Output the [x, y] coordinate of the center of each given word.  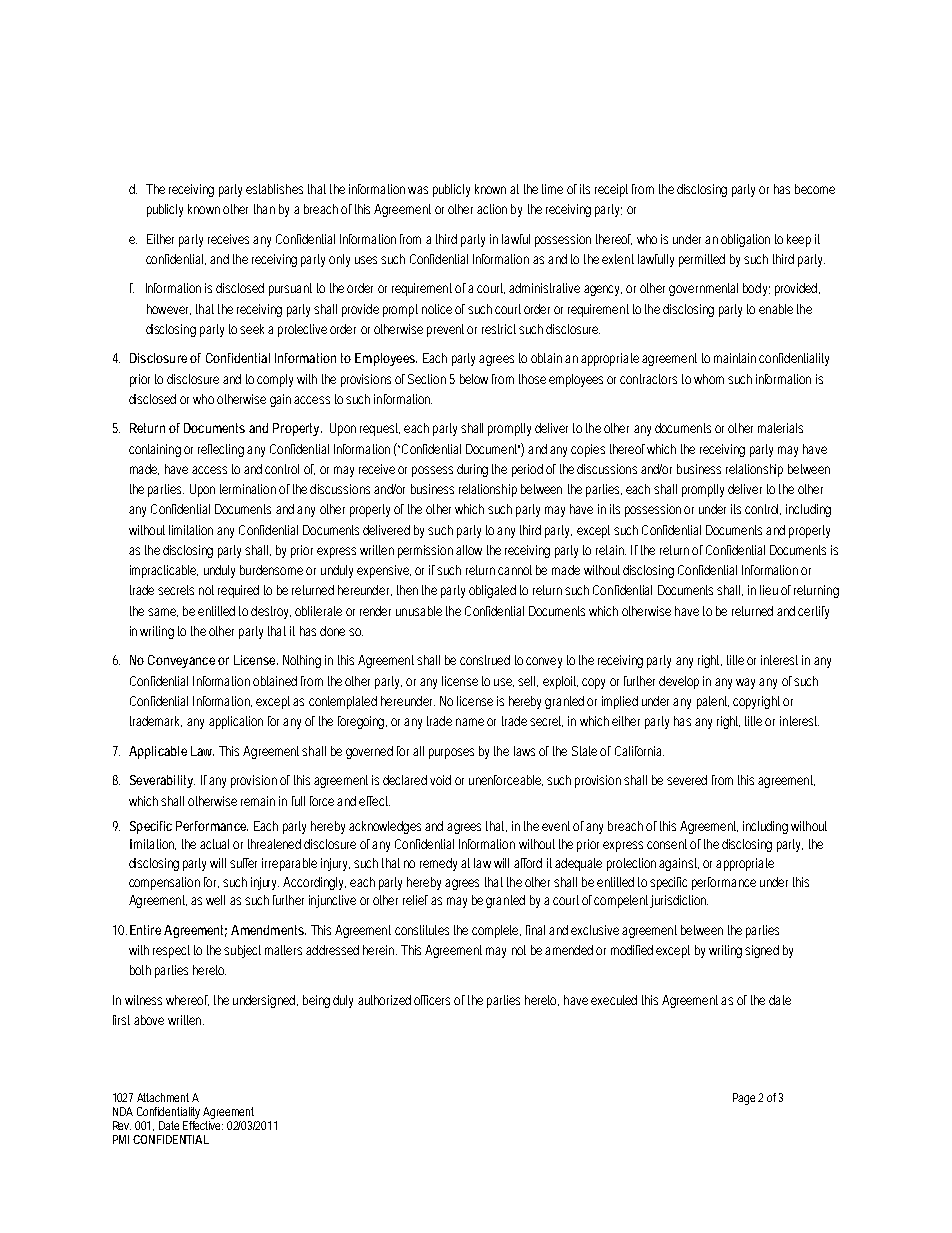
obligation [745, 240]
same [163, 612]
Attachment [163, 1097]
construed [485, 660]
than [264, 209]
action [492, 209]
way [748, 683]
